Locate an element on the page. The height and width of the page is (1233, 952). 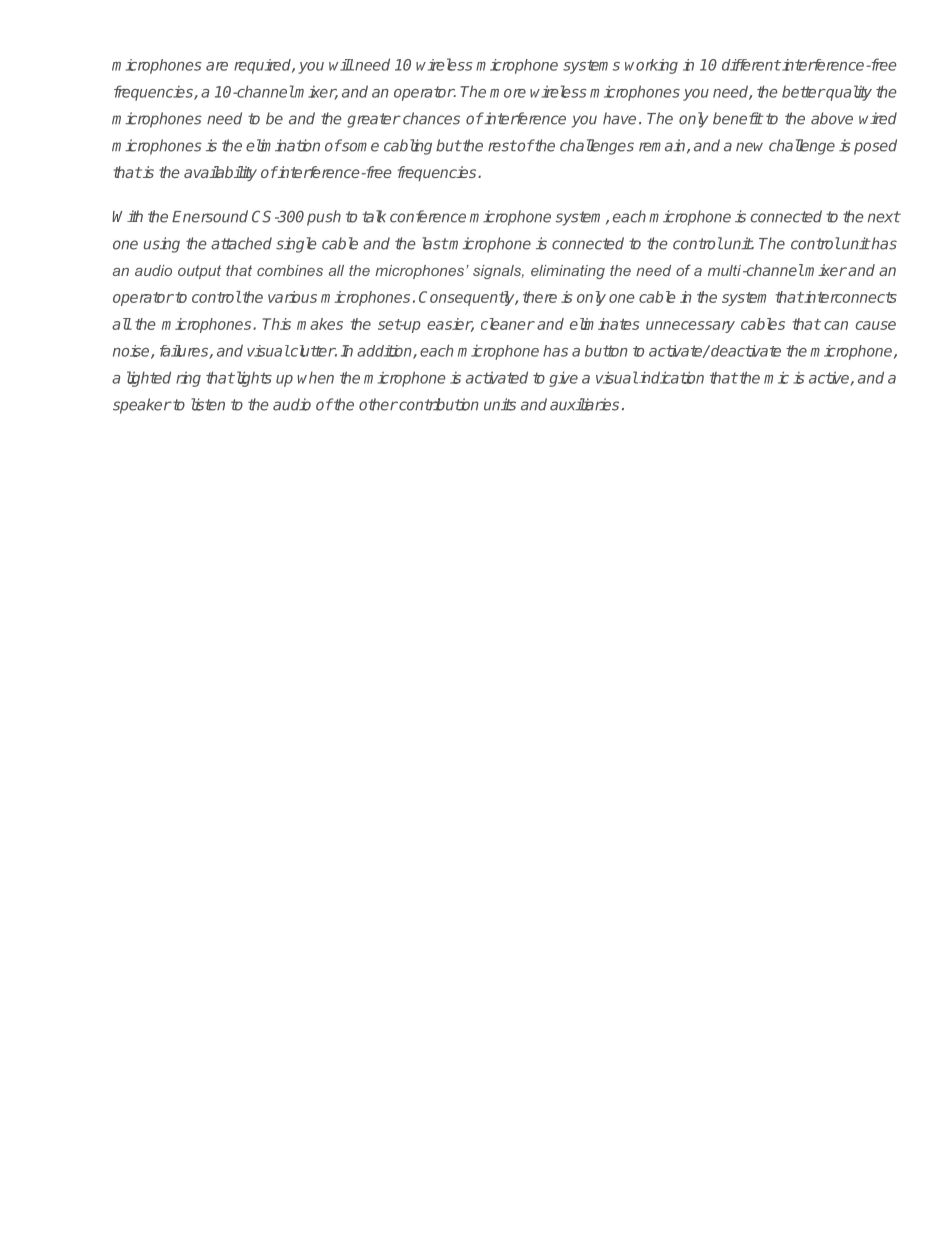
interconnects is located at coordinates (850, 297).
